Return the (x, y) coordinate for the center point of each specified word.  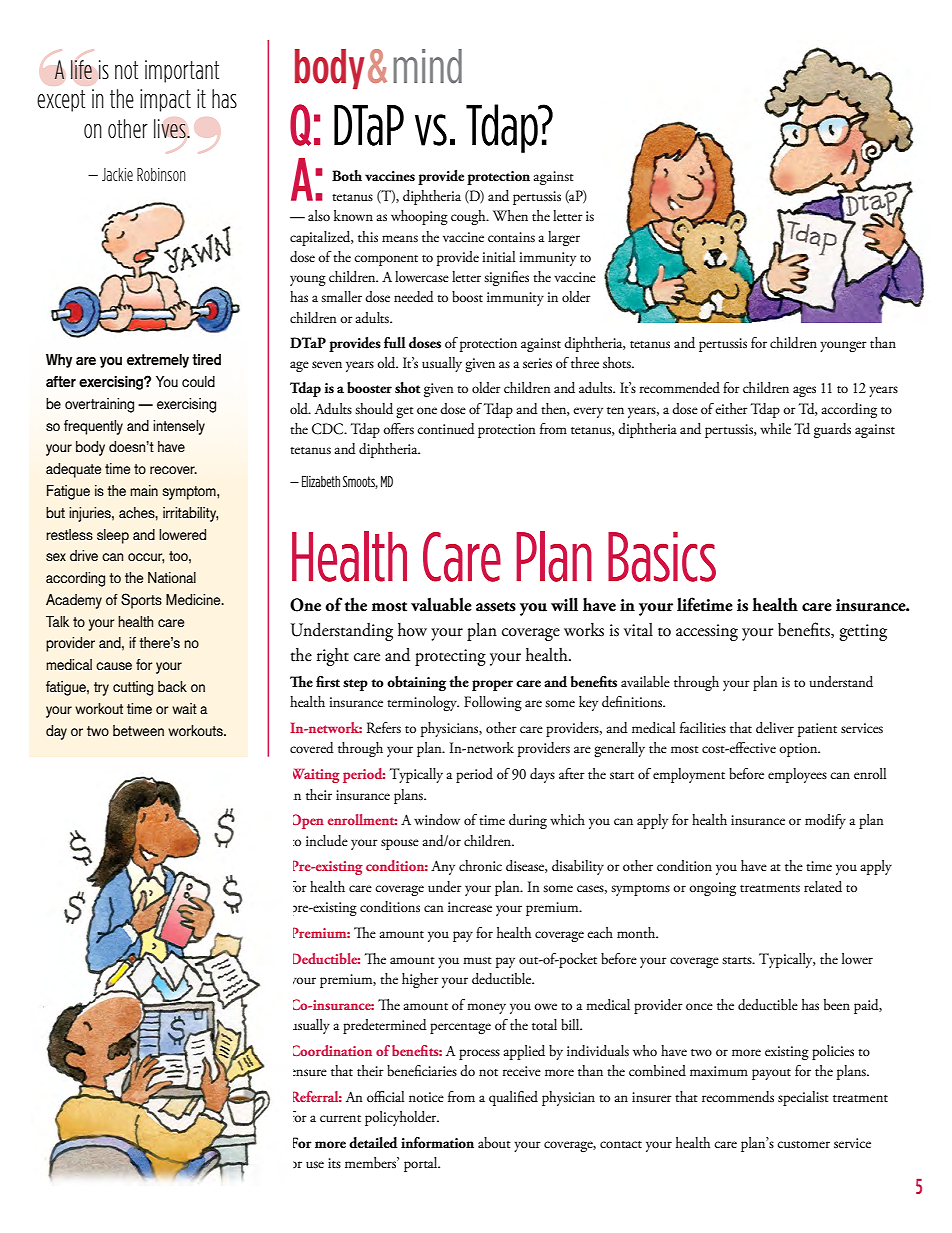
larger (564, 238)
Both (347, 175)
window (437, 820)
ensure (310, 1072)
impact (165, 100)
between (138, 730)
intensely (179, 427)
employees (797, 775)
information (437, 1142)
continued (446, 429)
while (775, 428)
